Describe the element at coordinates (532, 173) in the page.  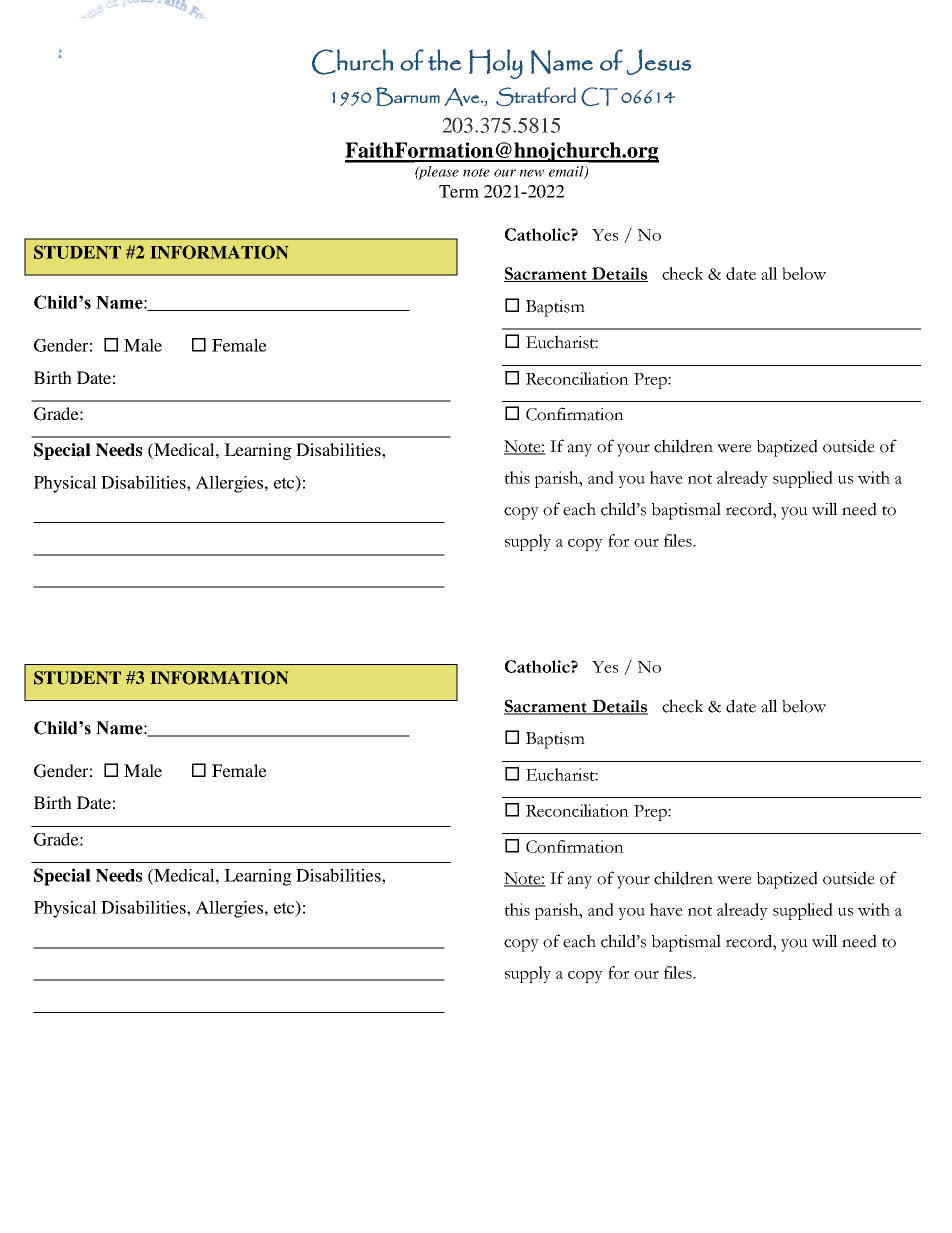
I see `new` at that location.
